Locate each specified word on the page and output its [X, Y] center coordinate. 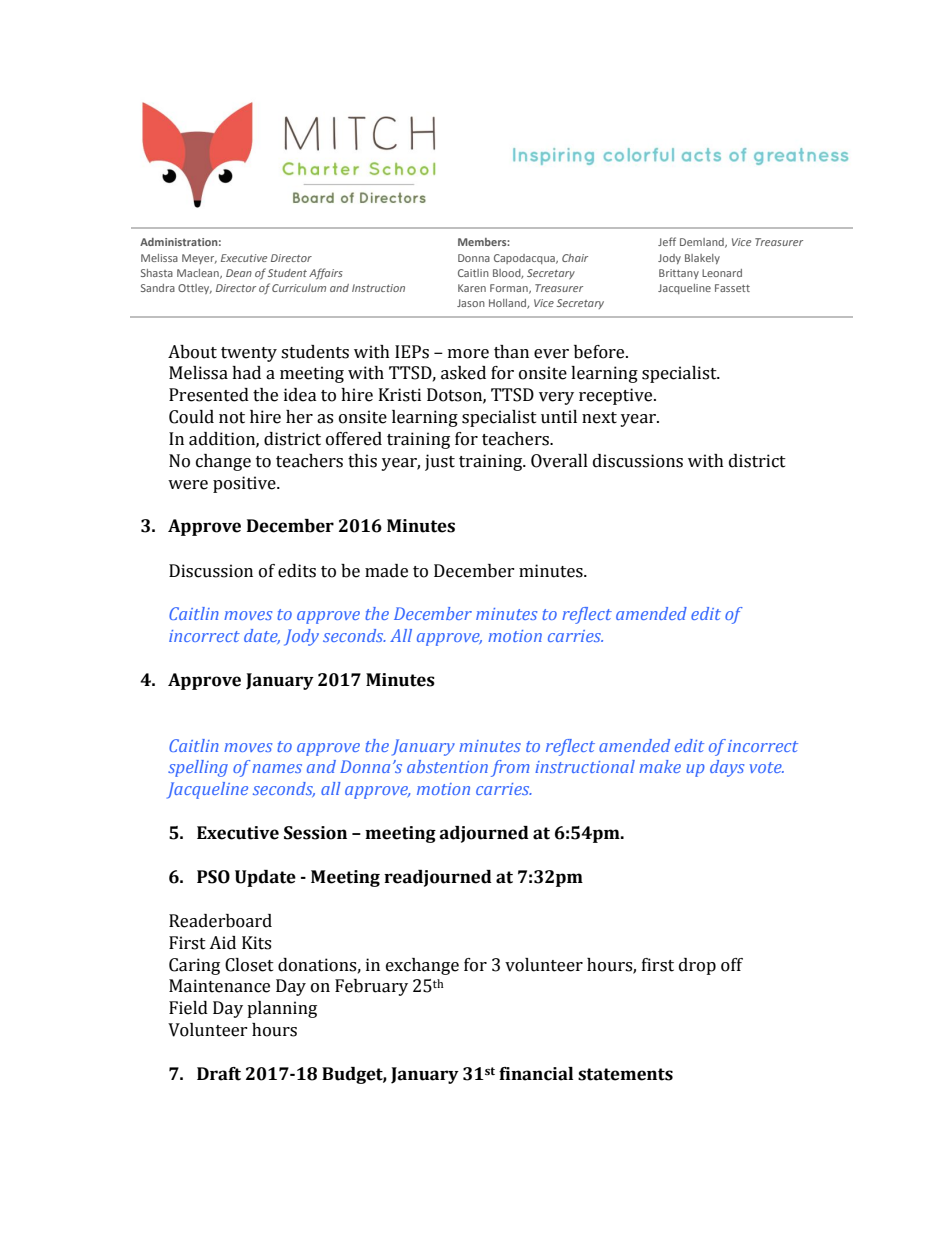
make [660, 766]
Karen [472, 288]
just [440, 462]
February [371, 987]
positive [245, 484]
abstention [447, 766]
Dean [239, 273]
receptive [617, 396]
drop [697, 966]
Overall [559, 461]
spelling [198, 768]
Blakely [702, 259]
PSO [213, 877]
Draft [219, 1074]
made [386, 571]
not [232, 418]
